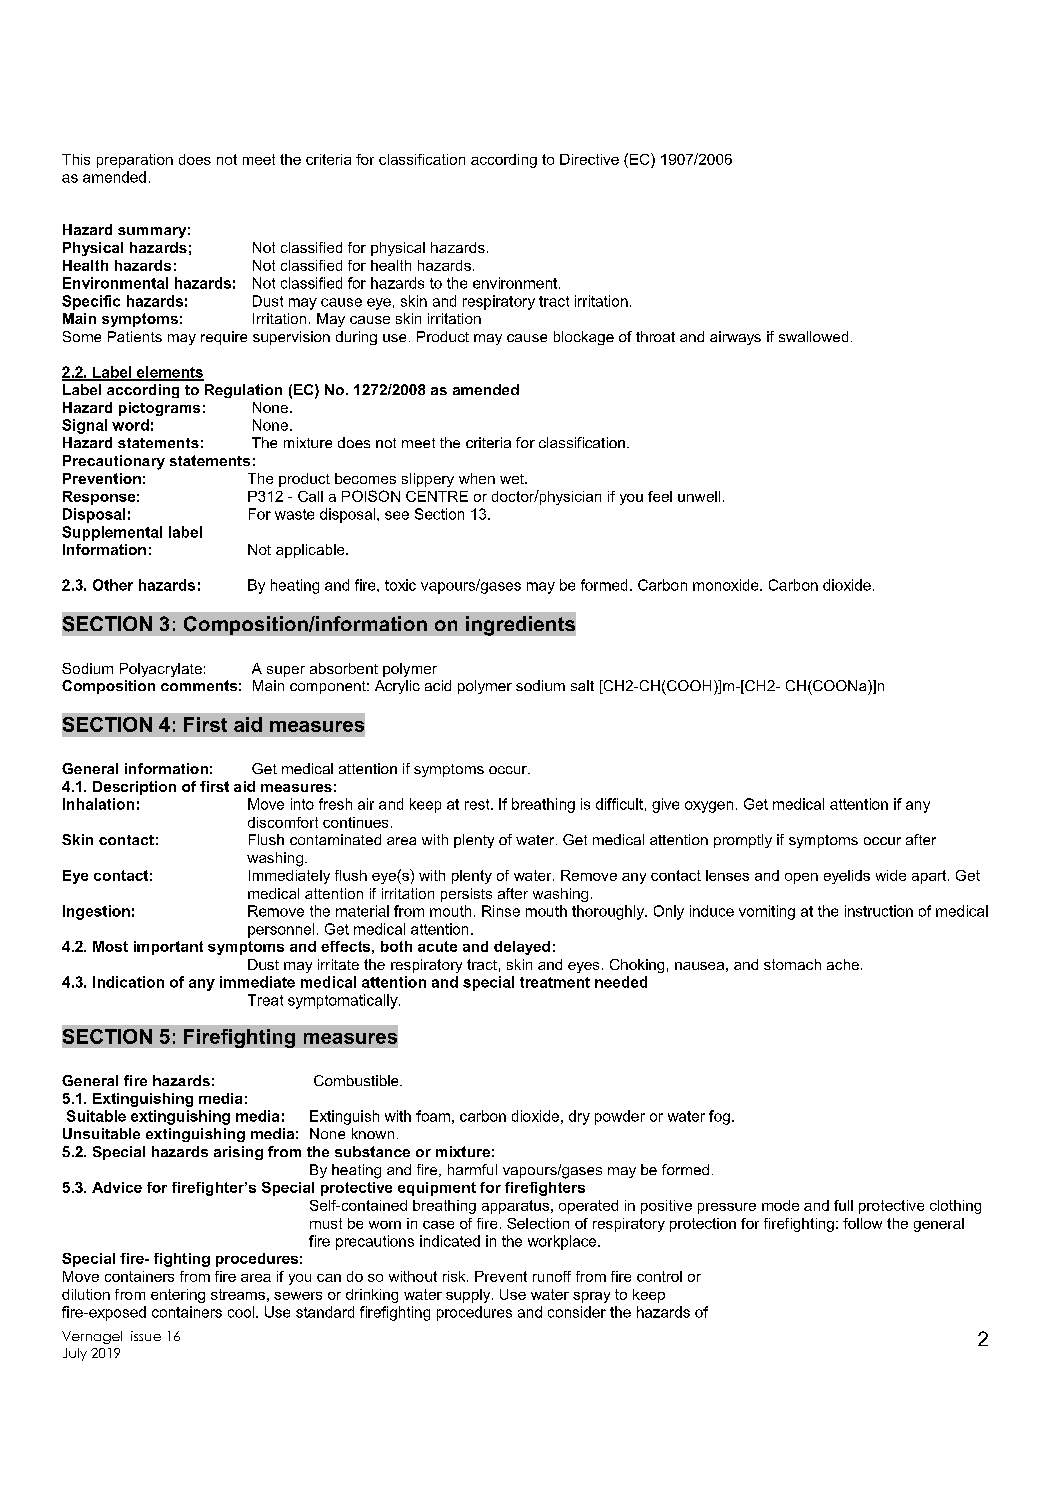 This screenshot has width=1050, height=1485. What do you see at coordinates (862, 1223) in the screenshot?
I see `follow` at bounding box center [862, 1223].
